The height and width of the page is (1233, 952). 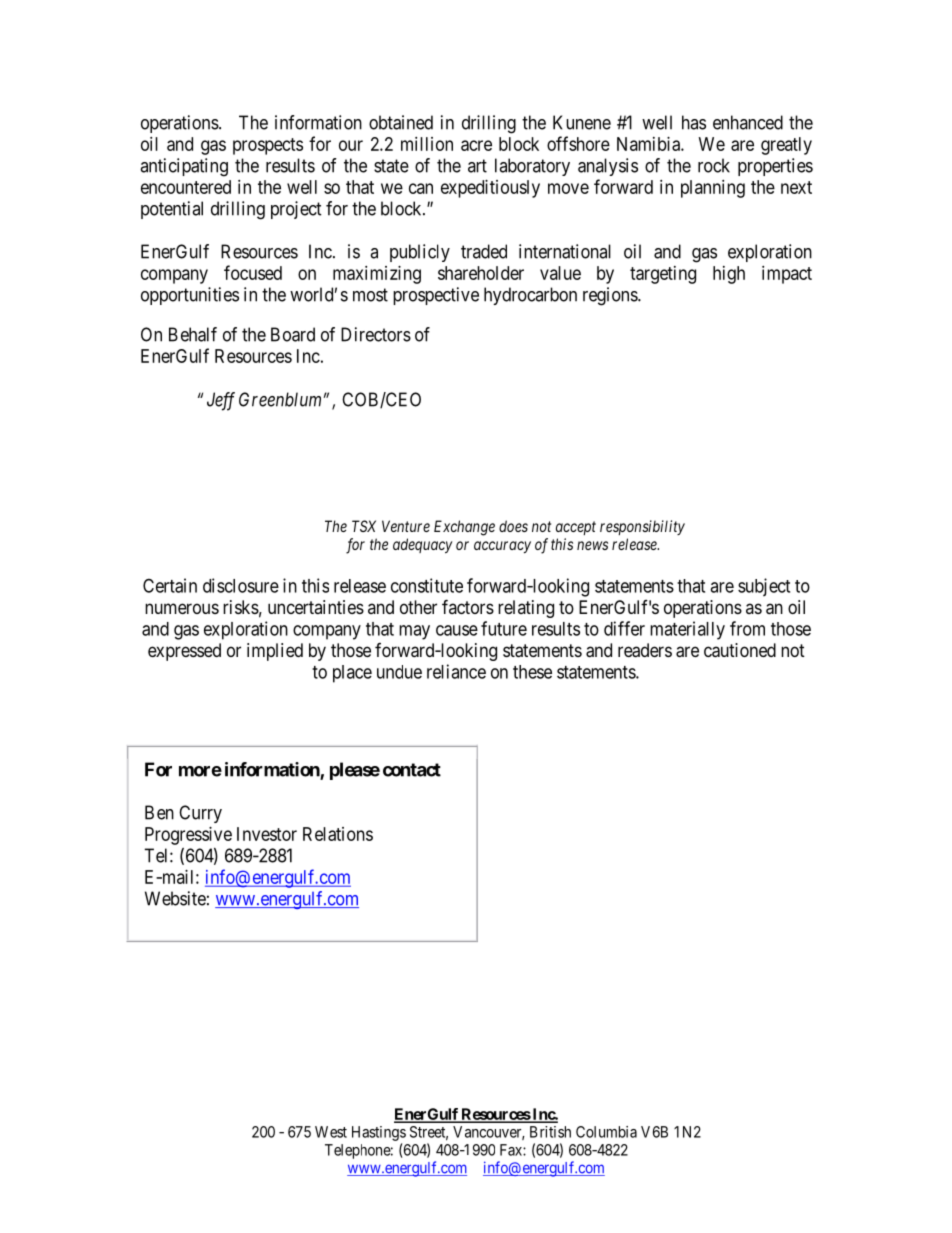 I want to click on British, so click(x=550, y=1132).
